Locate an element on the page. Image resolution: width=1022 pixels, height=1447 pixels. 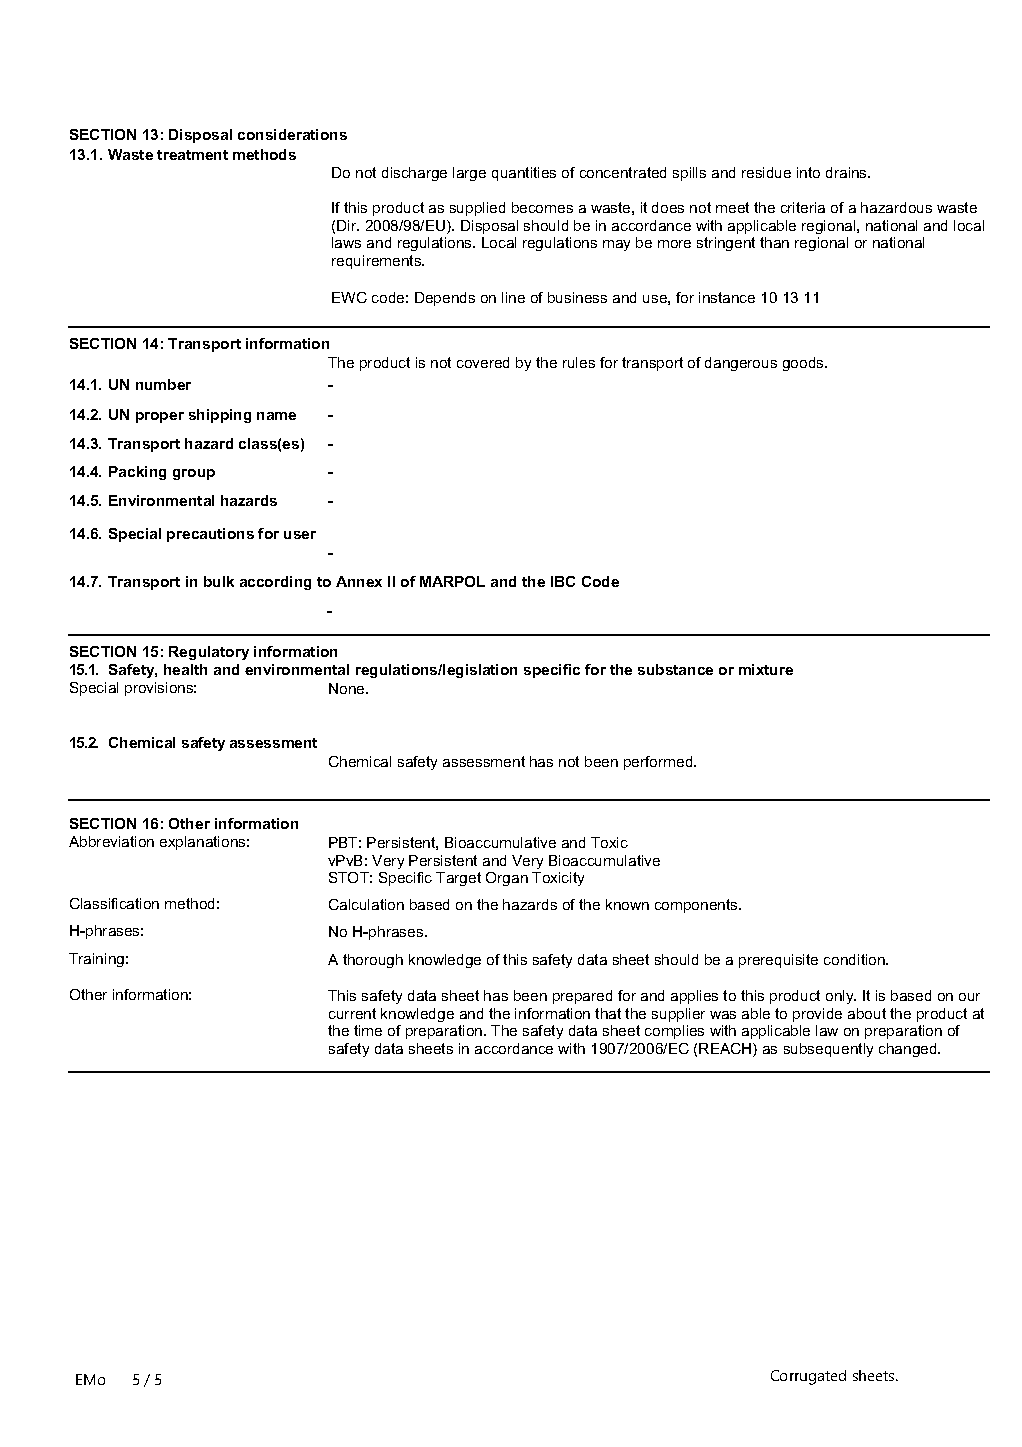
drains is located at coordinates (848, 172).
